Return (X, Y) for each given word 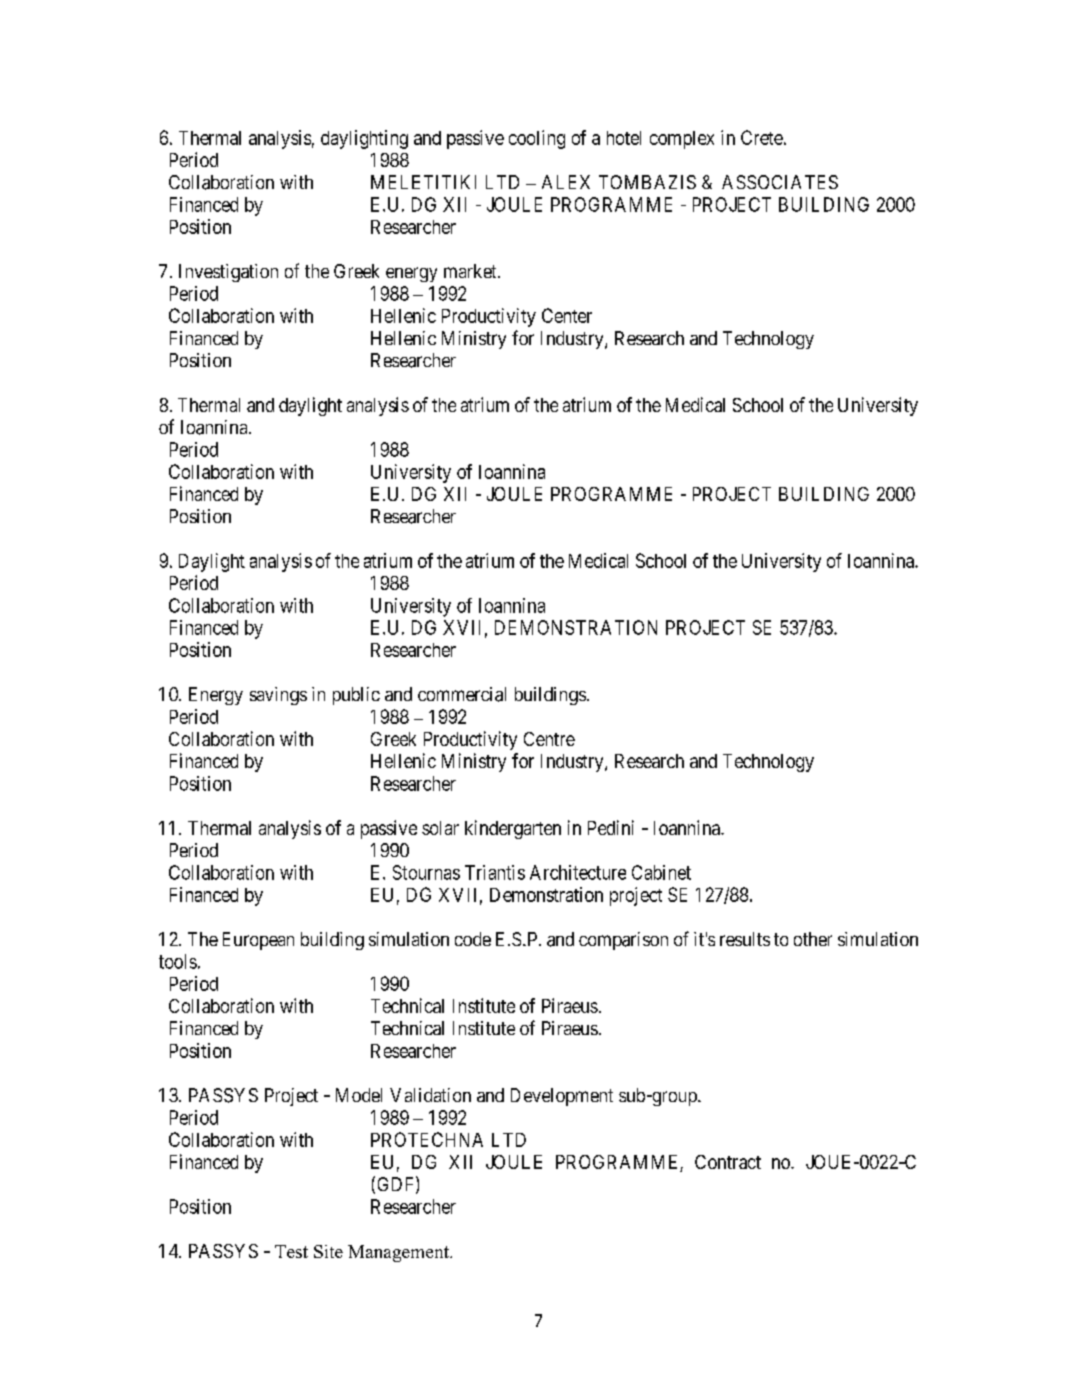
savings (278, 696)
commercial (462, 694)
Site (328, 1251)
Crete (762, 137)
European (258, 941)
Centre (549, 739)
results (745, 939)
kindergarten (513, 829)
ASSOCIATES (780, 182)
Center (567, 315)
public (356, 696)
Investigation (228, 273)
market (471, 271)
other (813, 939)
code (473, 939)
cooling (537, 139)
